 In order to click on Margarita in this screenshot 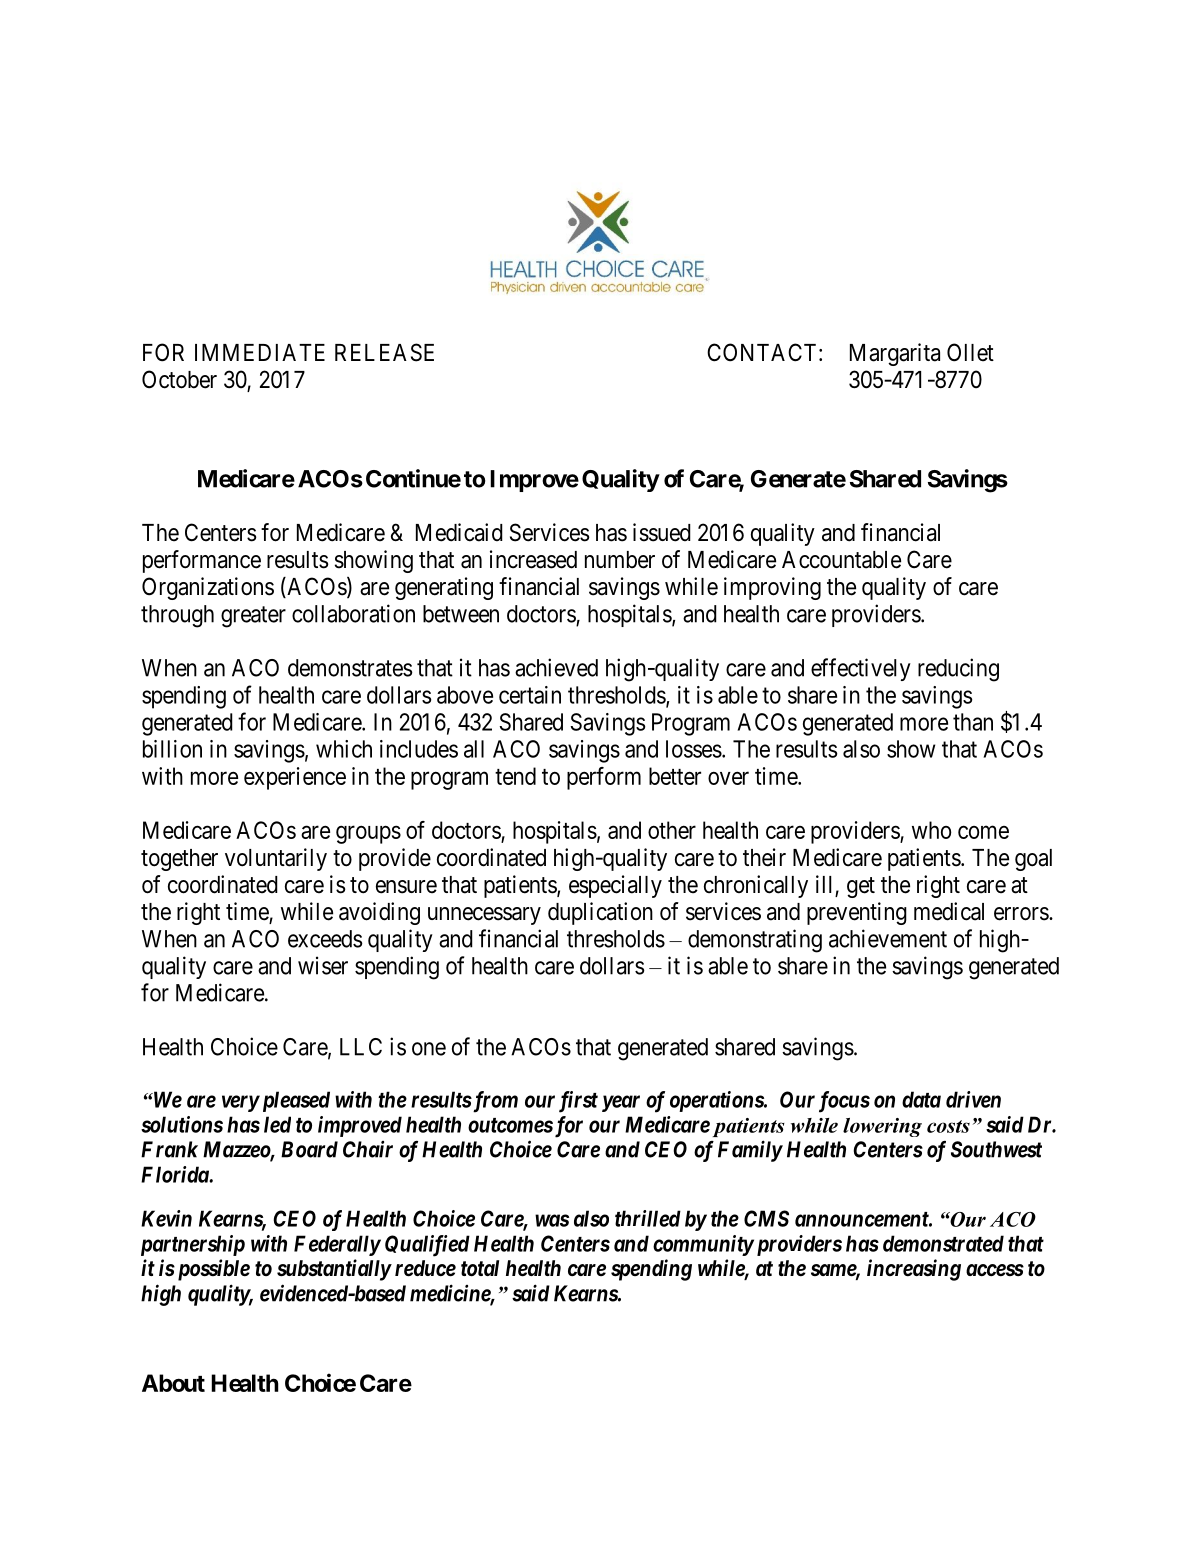, I will do `click(895, 354)`.
